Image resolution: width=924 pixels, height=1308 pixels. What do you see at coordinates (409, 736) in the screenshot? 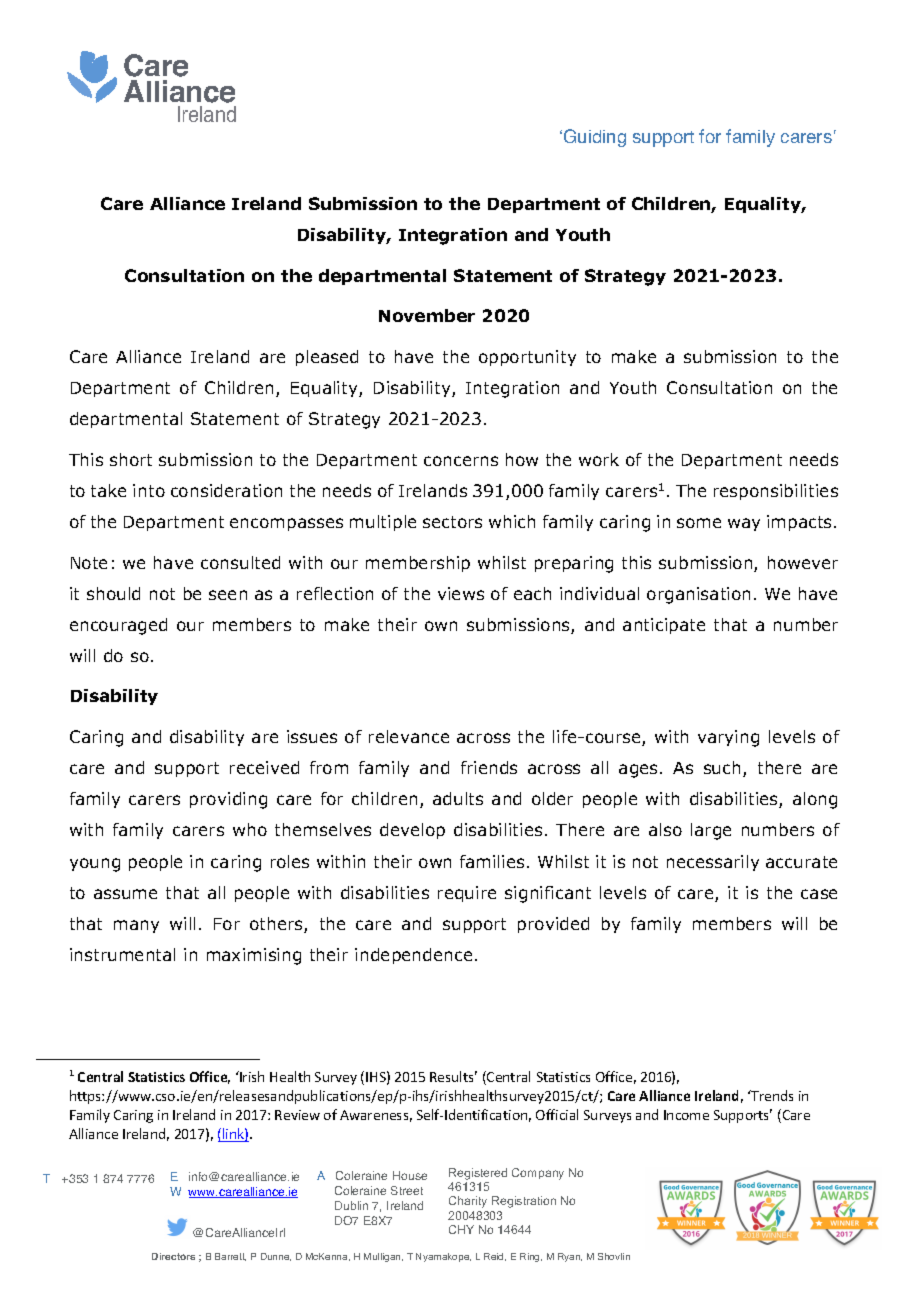
I see `relevance` at bounding box center [409, 736].
